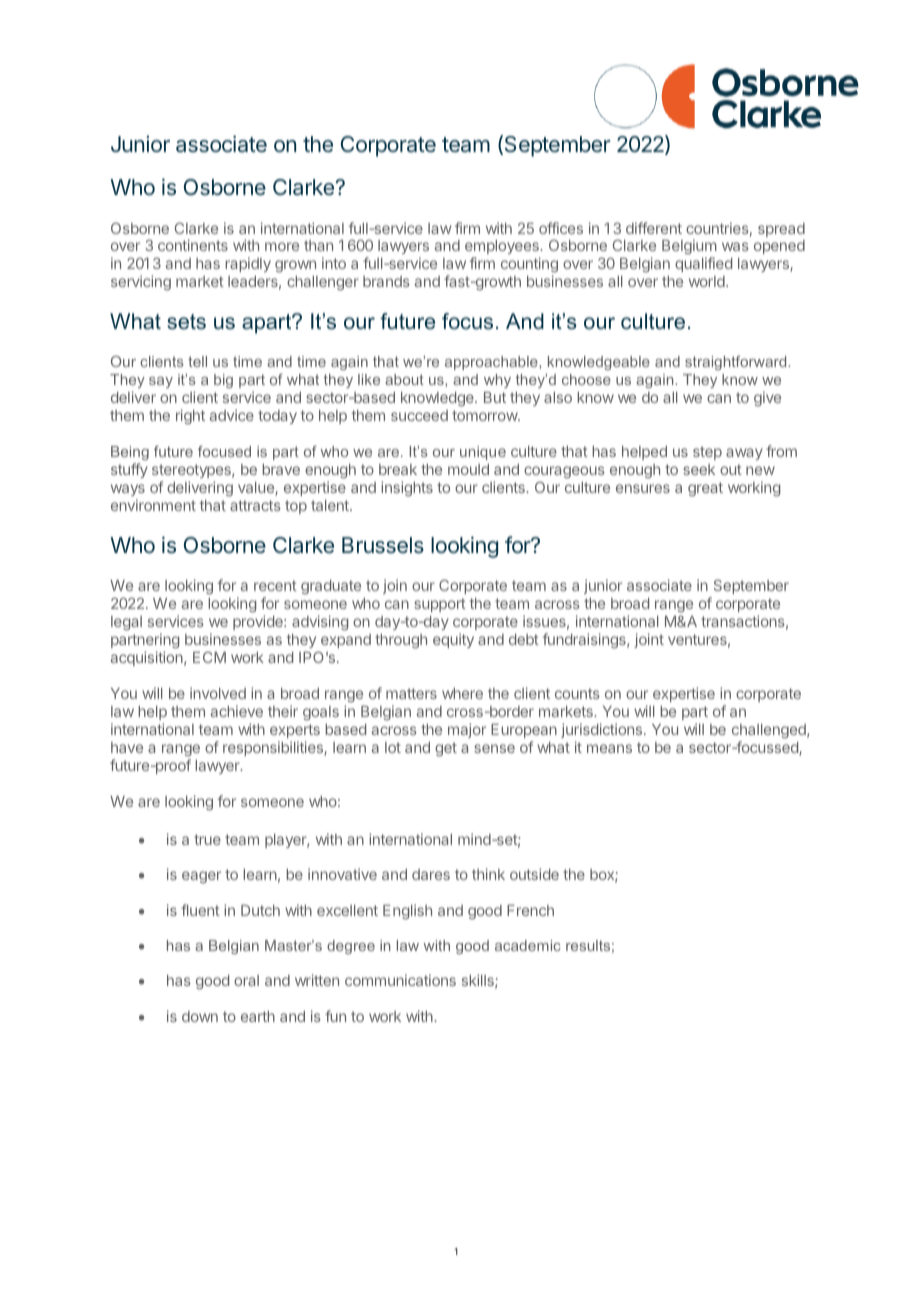 This document has height=1308, width=924. Describe the element at coordinates (503, 249) in the document. I see `employees` at that location.
